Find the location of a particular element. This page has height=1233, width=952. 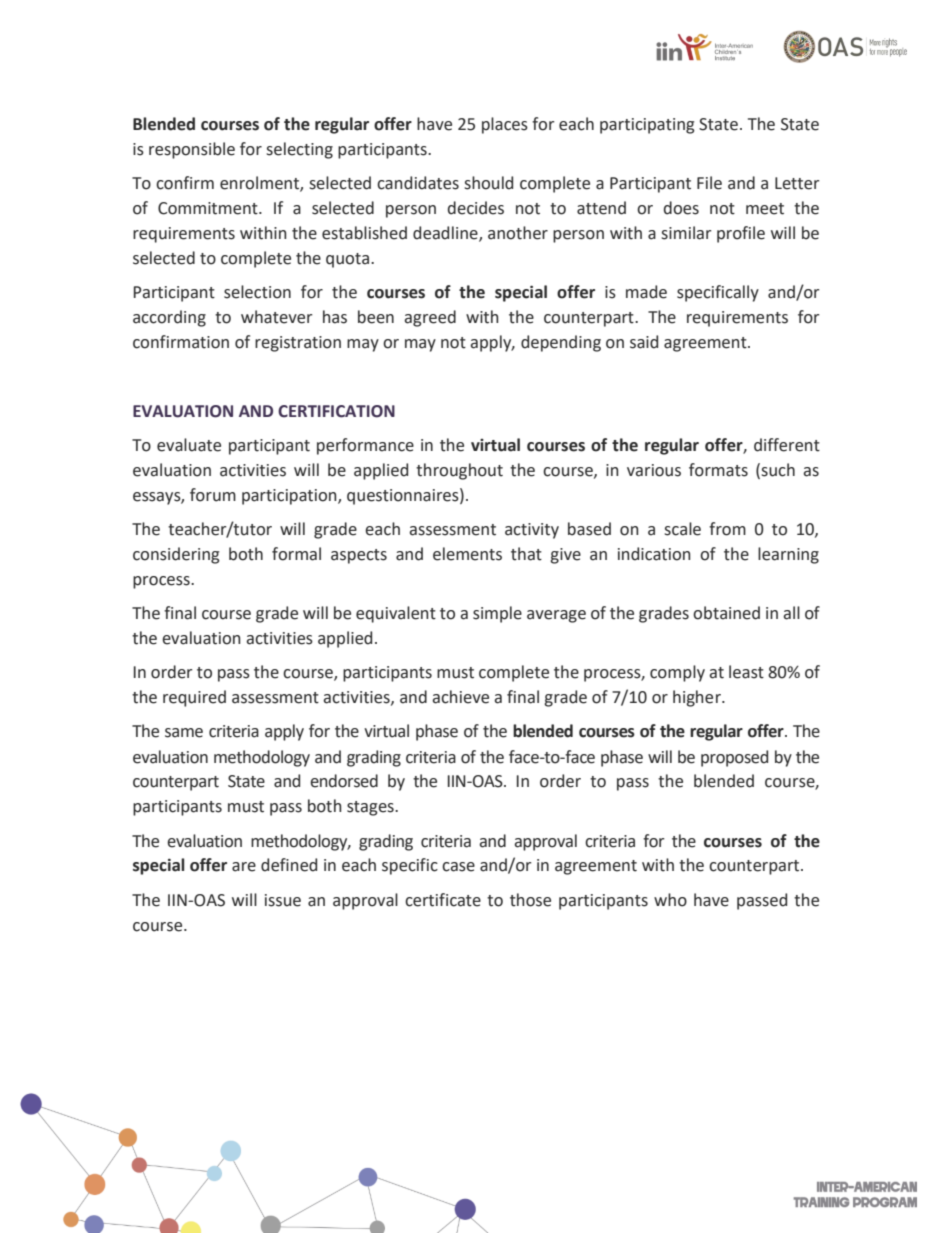

forum is located at coordinates (213, 495).
